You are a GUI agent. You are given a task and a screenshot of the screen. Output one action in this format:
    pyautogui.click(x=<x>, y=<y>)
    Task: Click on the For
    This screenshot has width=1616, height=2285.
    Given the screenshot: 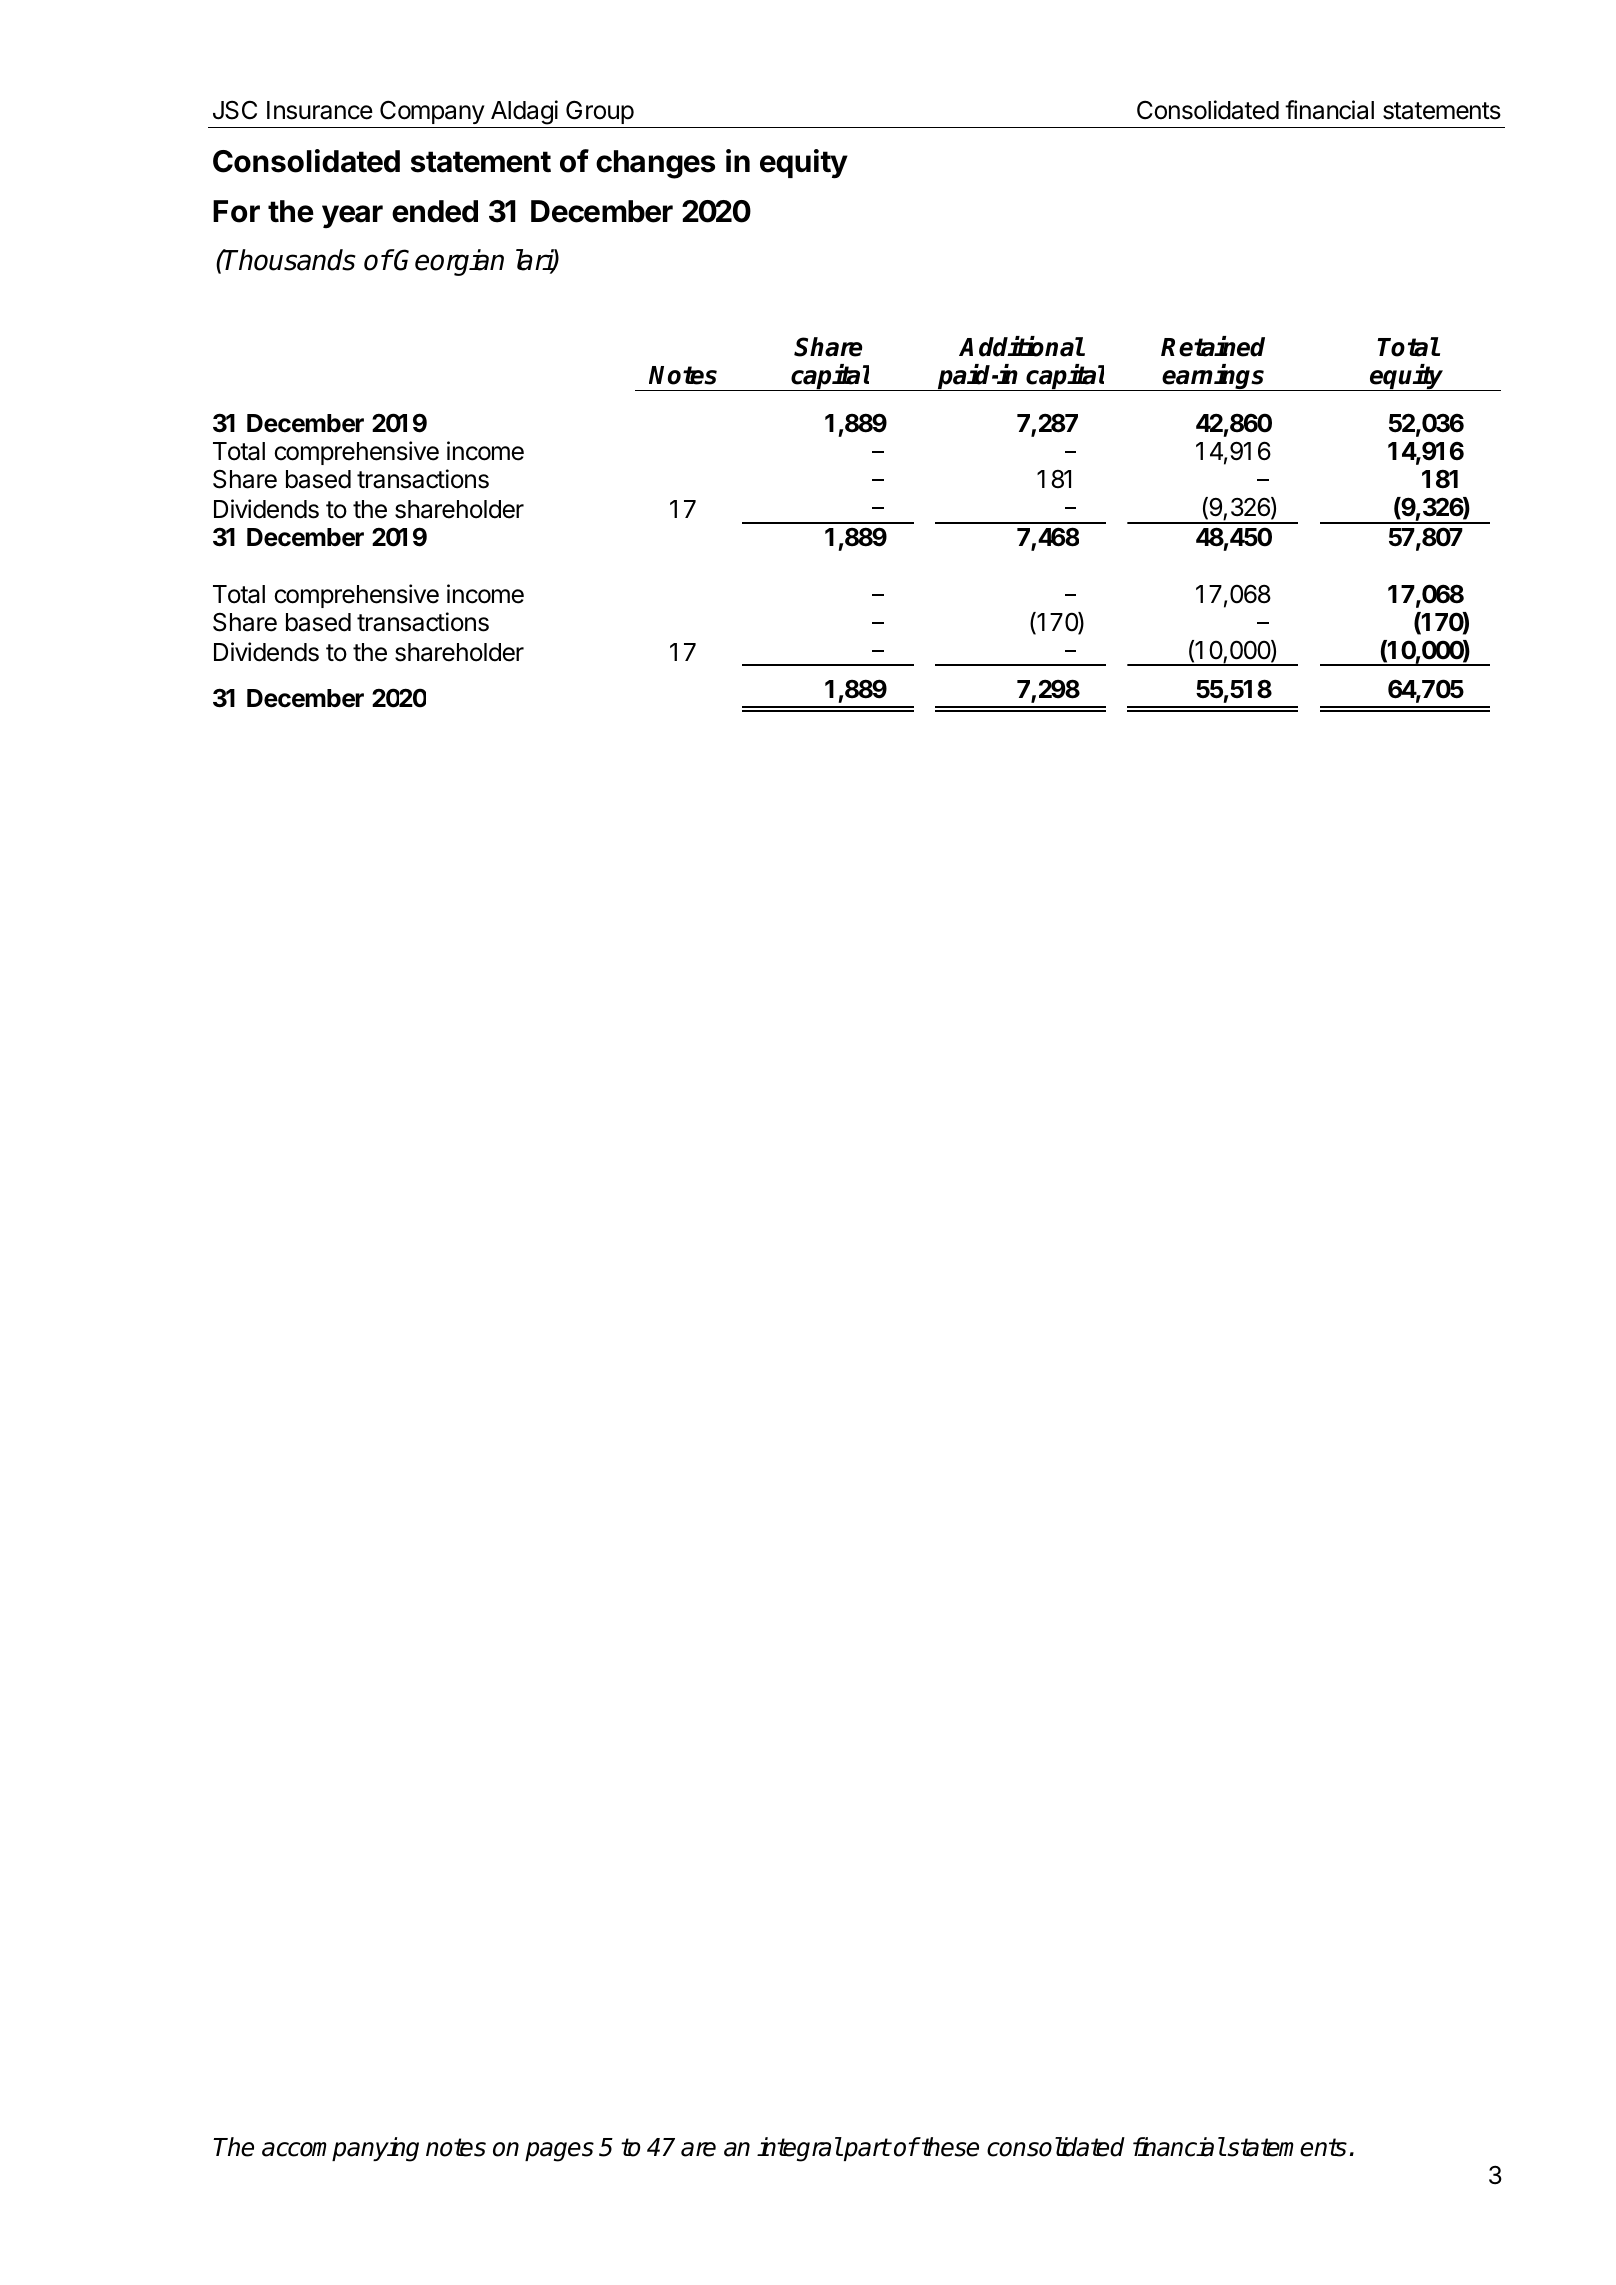 What is the action you would take?
    pyautogui.click(x=236, y=211)
